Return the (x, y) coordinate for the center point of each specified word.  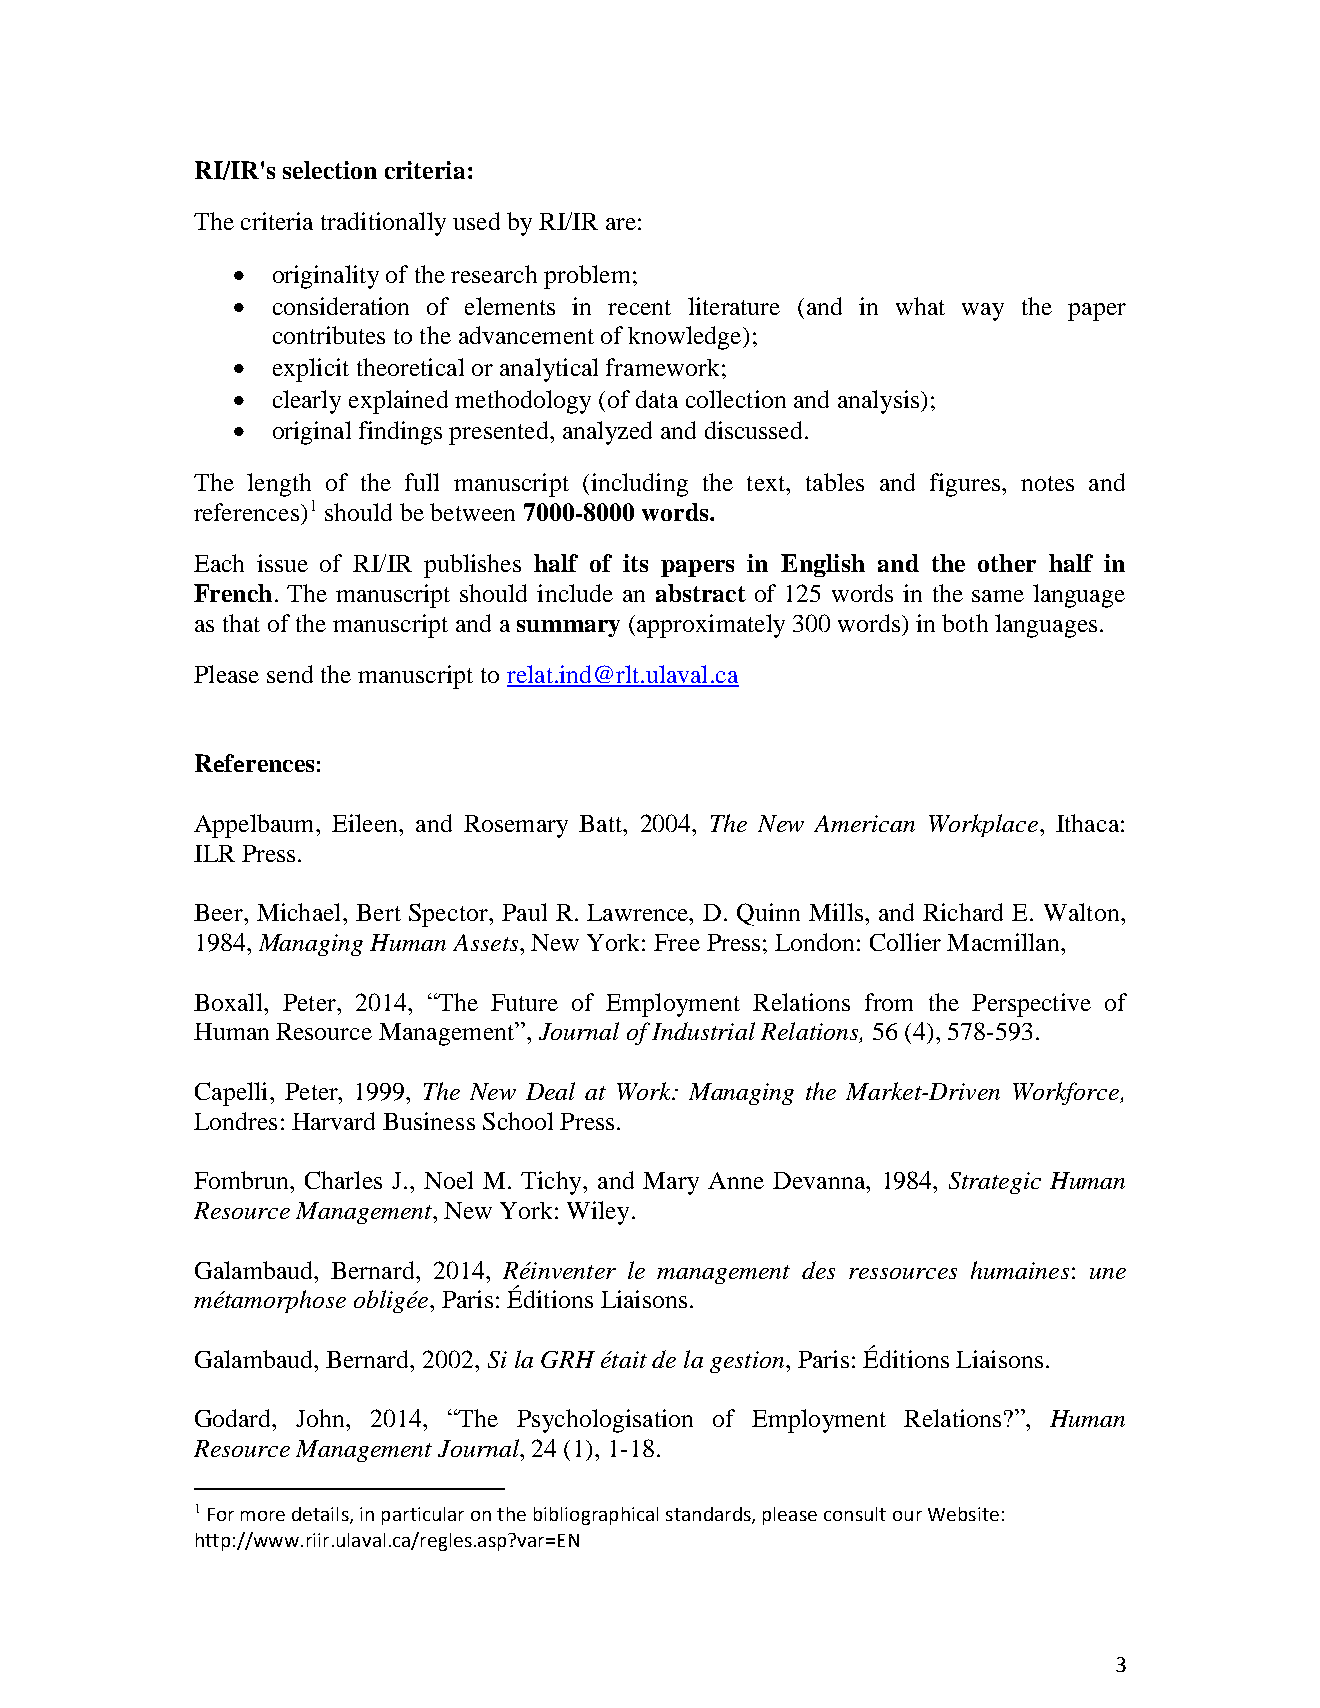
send (290, 674)
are (621, 224)
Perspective (1031, 1005)
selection (330, 170)
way (983, 312)
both (965, 623)
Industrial (703, 1031)
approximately (711, 626)
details (321, 1515)
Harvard (333, 1121)
